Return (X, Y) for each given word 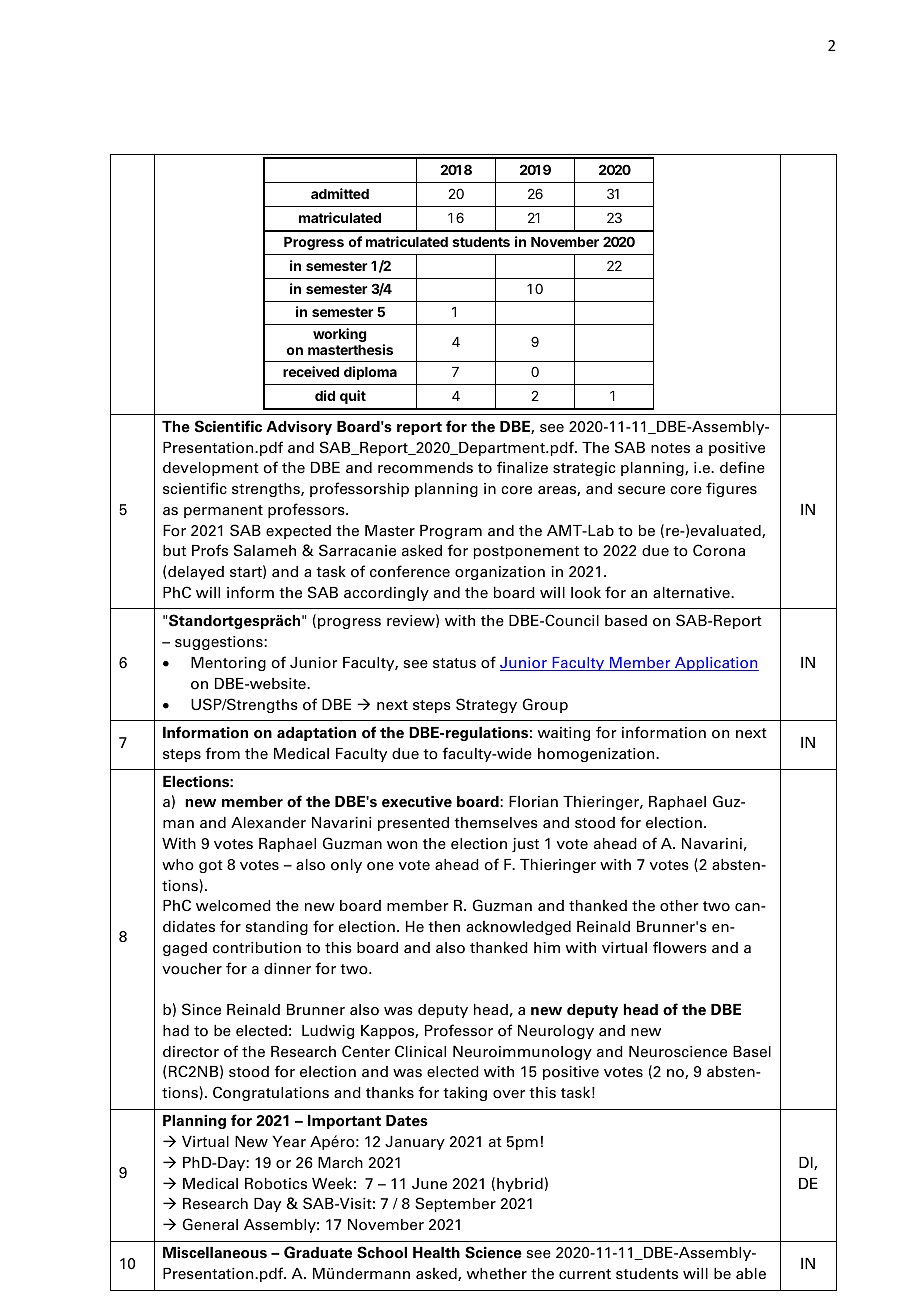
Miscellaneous (215, 1253)
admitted (340, 193)
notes (670, 448)
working (340, 335)
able (751, 1274)
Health (436, 1253)
